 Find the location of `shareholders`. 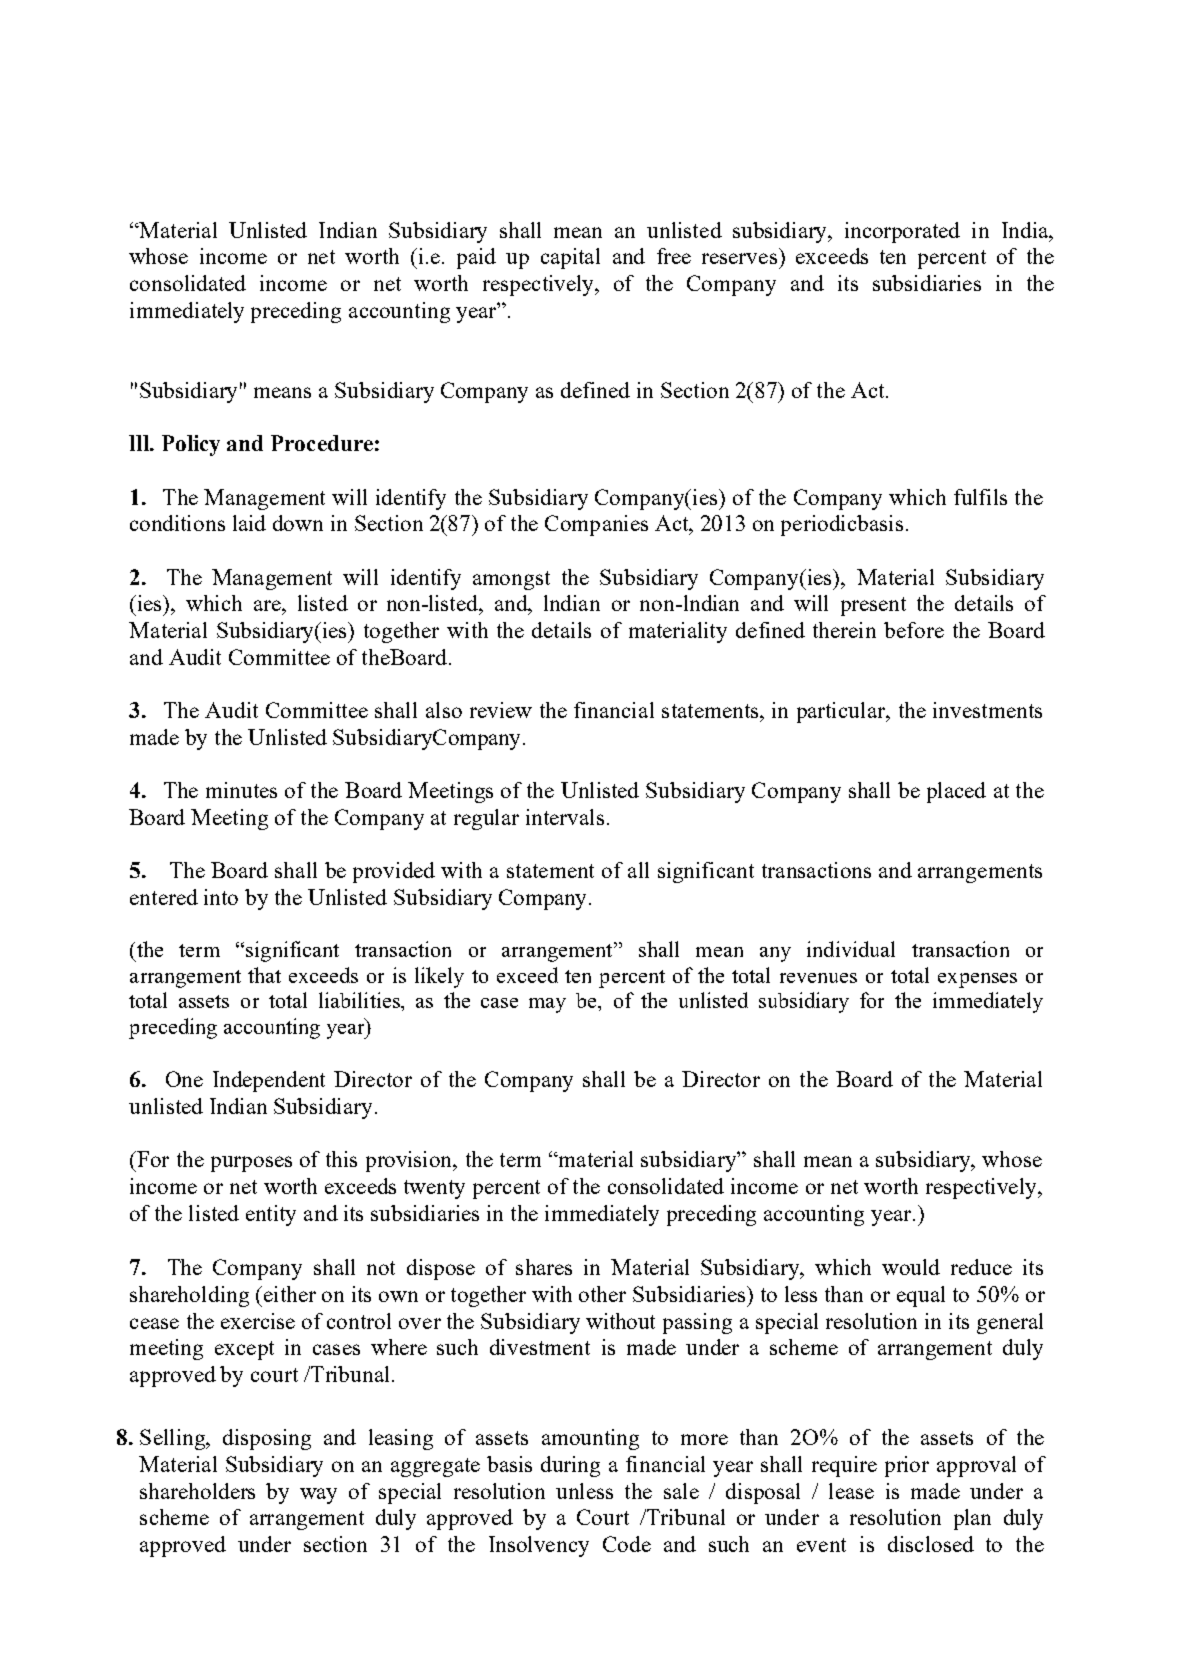

shareholders is located at coordinates (197, 1491).
